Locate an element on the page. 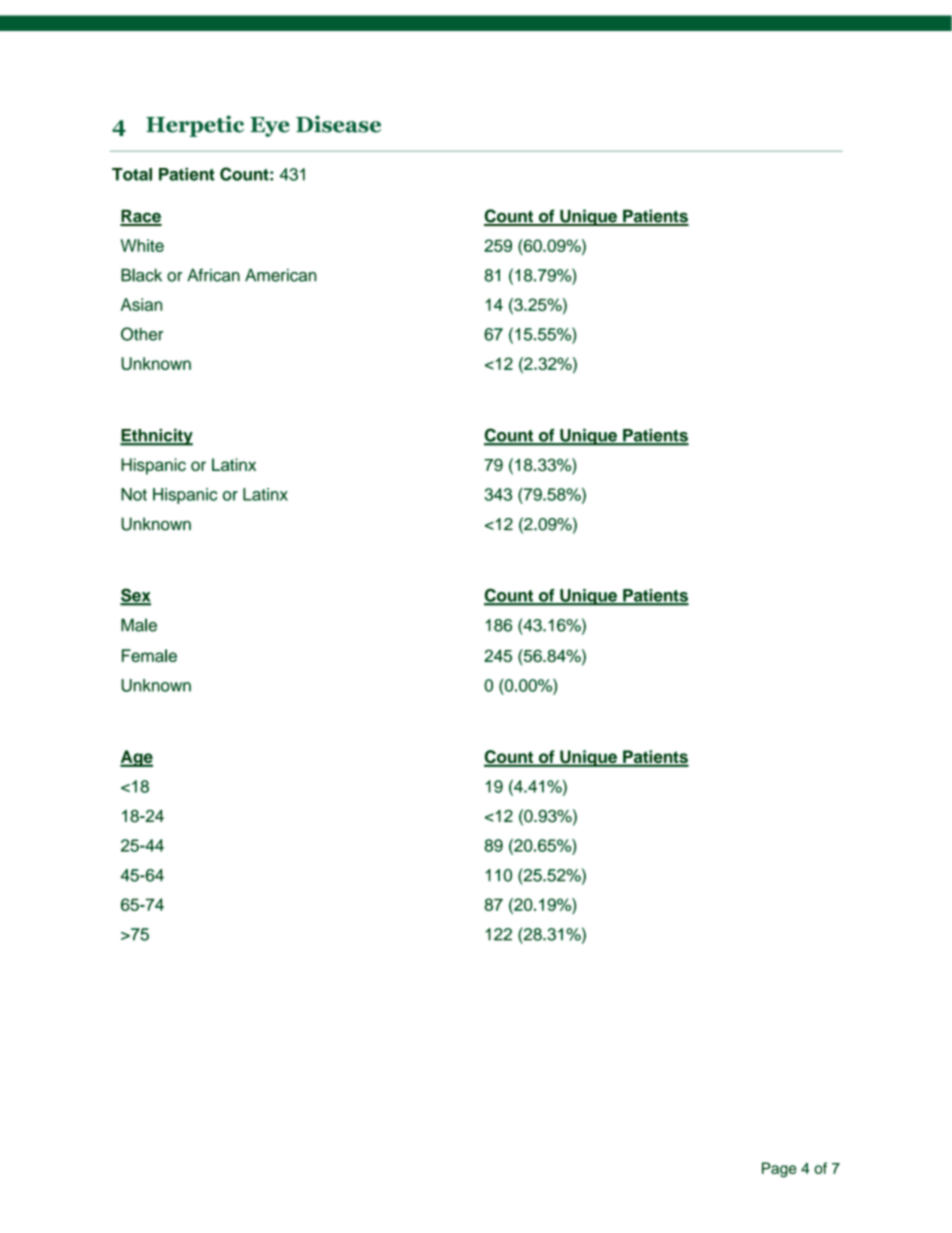 This page has width=952, height=1233. American is located at coordinates (280, 275).
